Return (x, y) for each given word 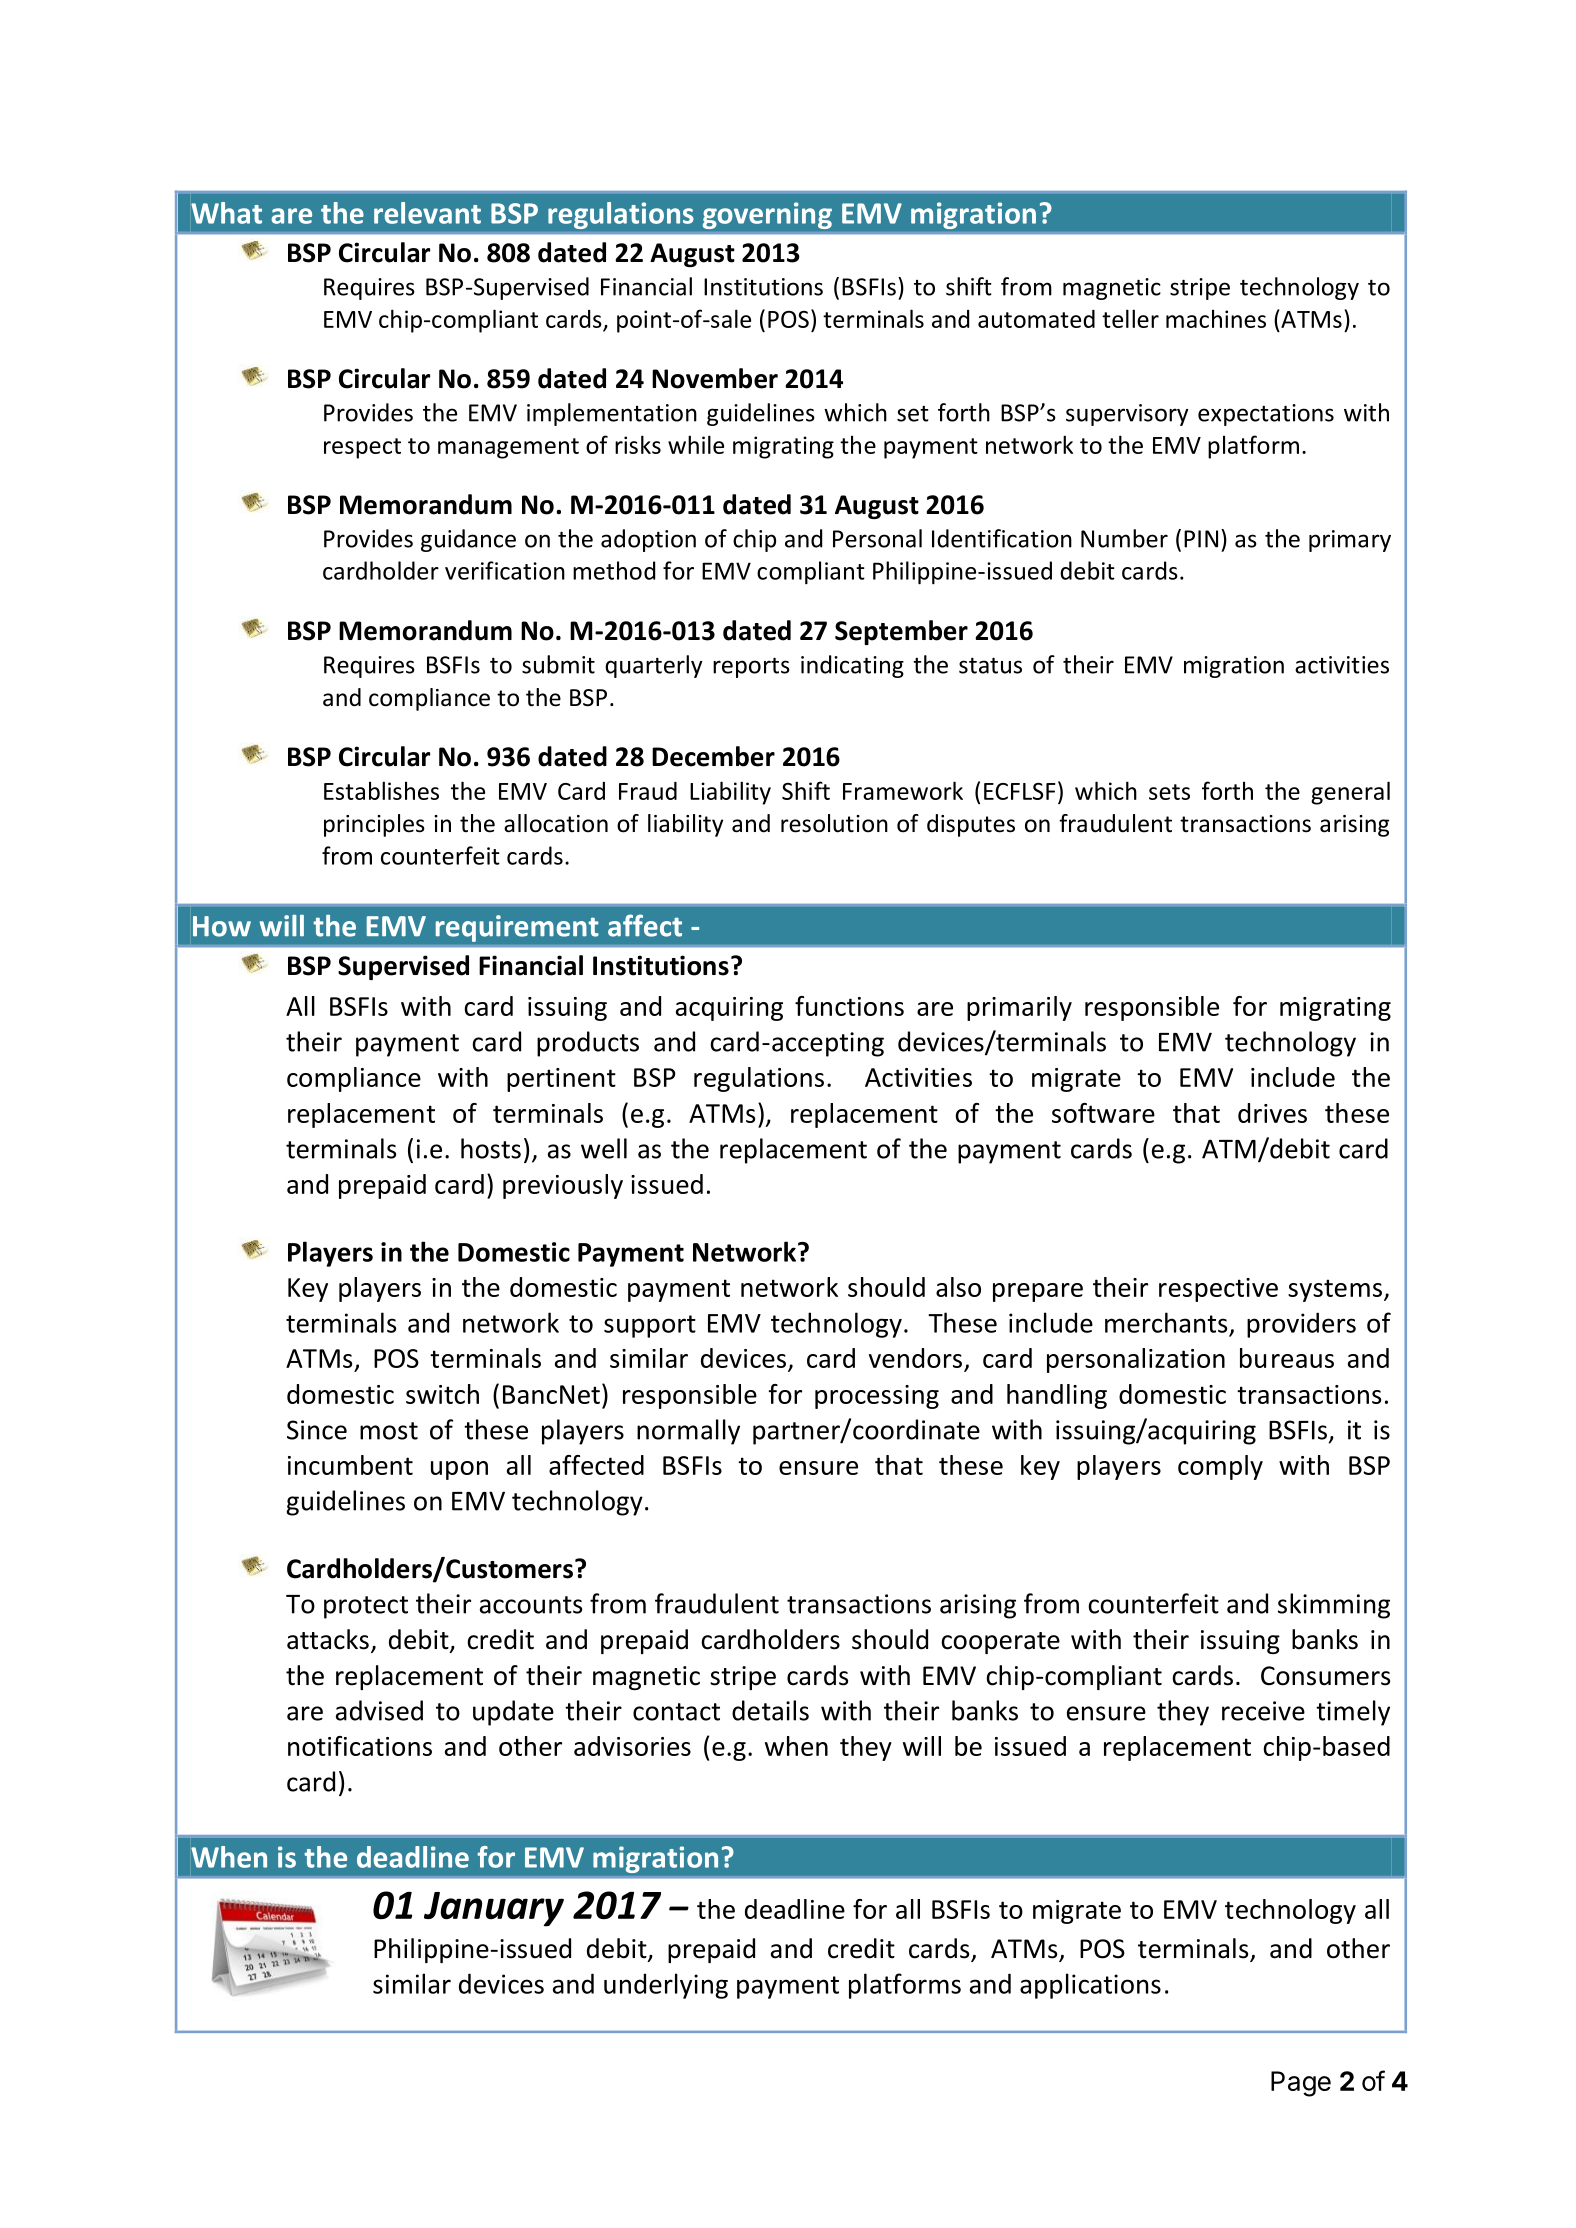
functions (849, 1006)
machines (1216, 318)
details (770, 1710)
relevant (427, 213)
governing (767, 215)
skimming (1334, 1606)
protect (366, 1607)
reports (751, 667)
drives (1272, 1113)
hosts (491, 1148)
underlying (666, 1986)
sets (1169, 792)
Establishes (381, 790)
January (494, 1909)
